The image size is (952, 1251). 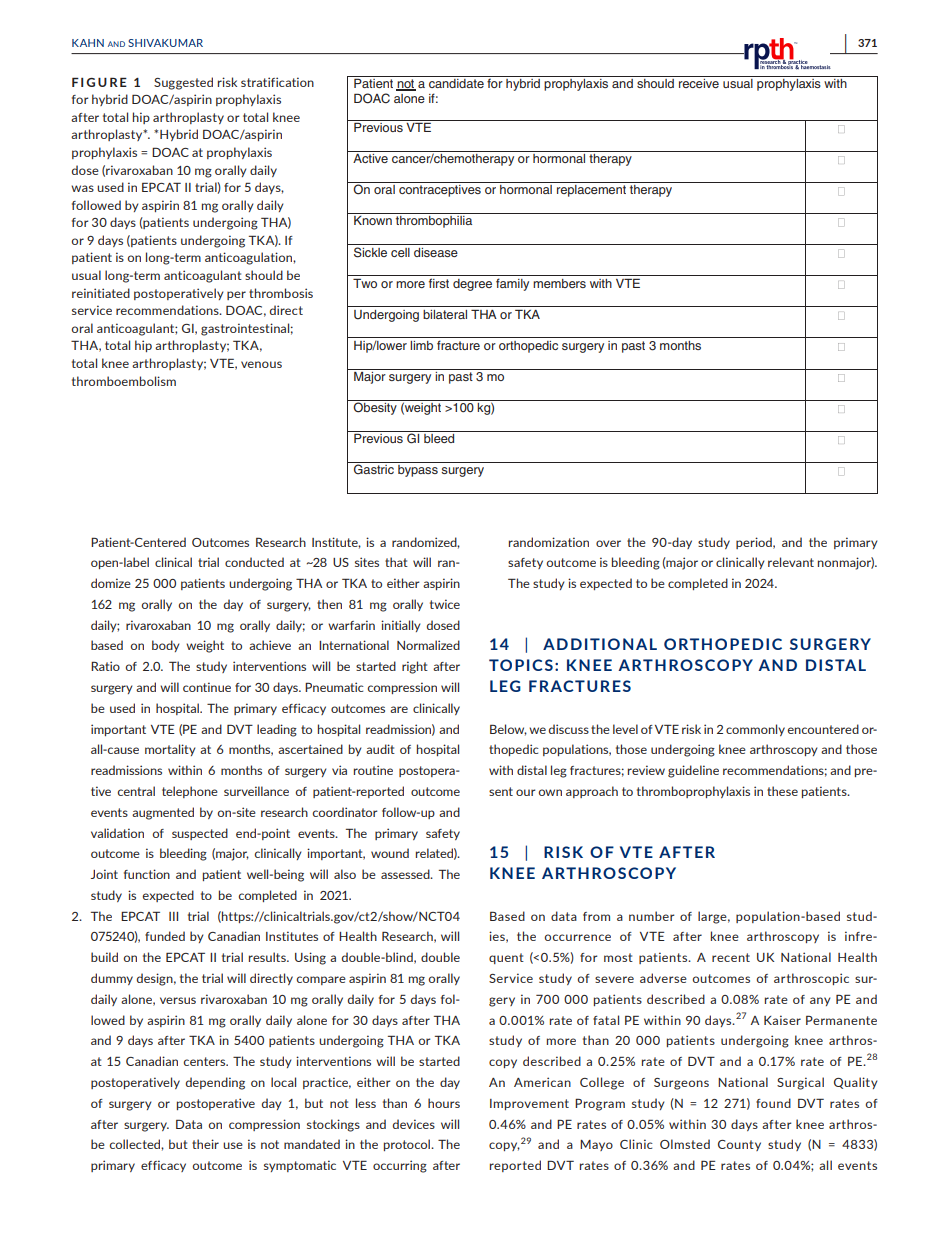 I want to click on continue, so click(x=207, y=687).
